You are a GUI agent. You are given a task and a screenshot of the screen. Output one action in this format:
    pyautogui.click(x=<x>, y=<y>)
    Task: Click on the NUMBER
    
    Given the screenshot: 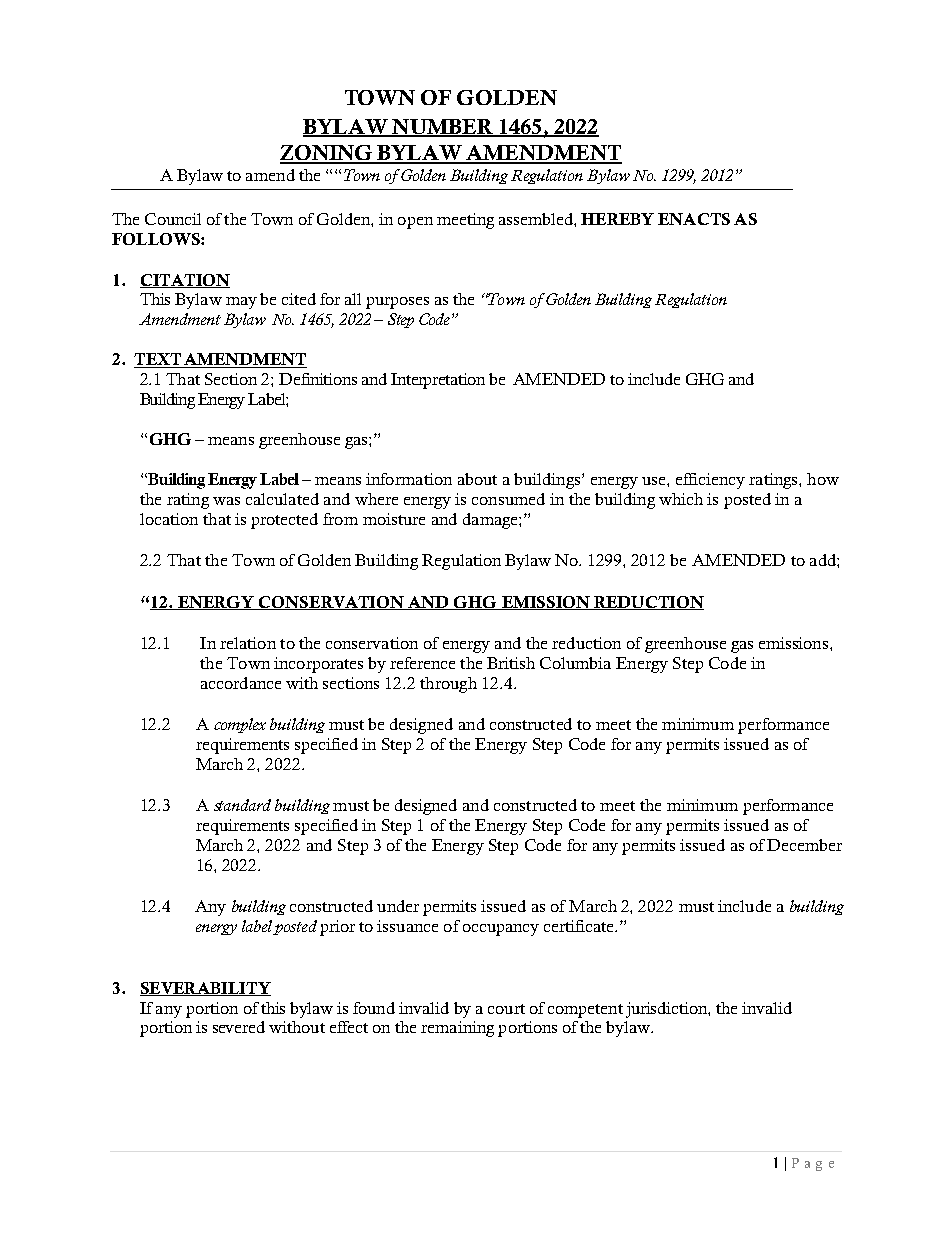 What is the action you would take?
    pyautogui.click(x=443, y=128)
